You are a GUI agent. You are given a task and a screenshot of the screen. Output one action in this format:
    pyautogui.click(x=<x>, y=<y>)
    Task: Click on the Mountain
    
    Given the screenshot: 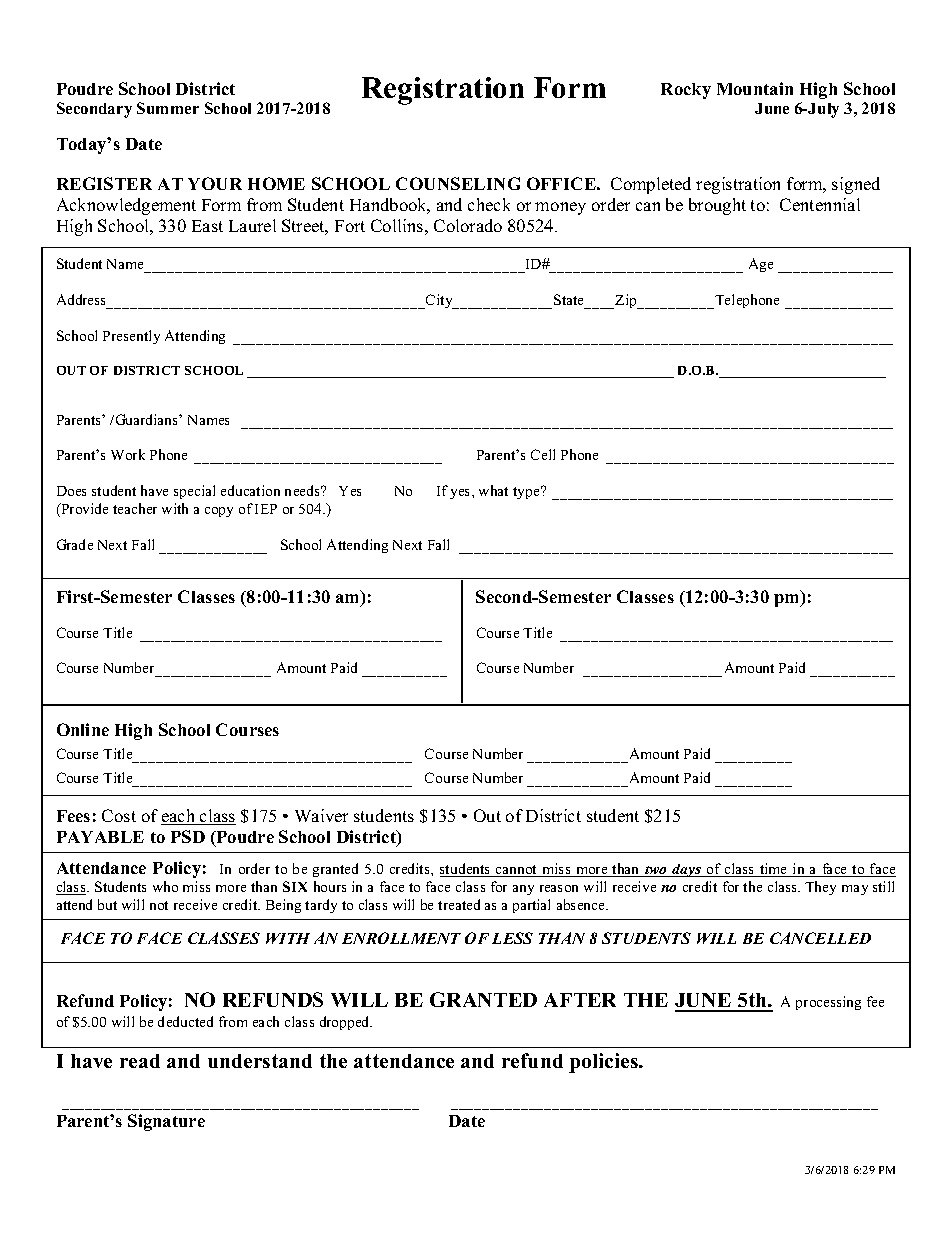 What is the action you would take?
    pyautogui.click(x=755, y=88)
